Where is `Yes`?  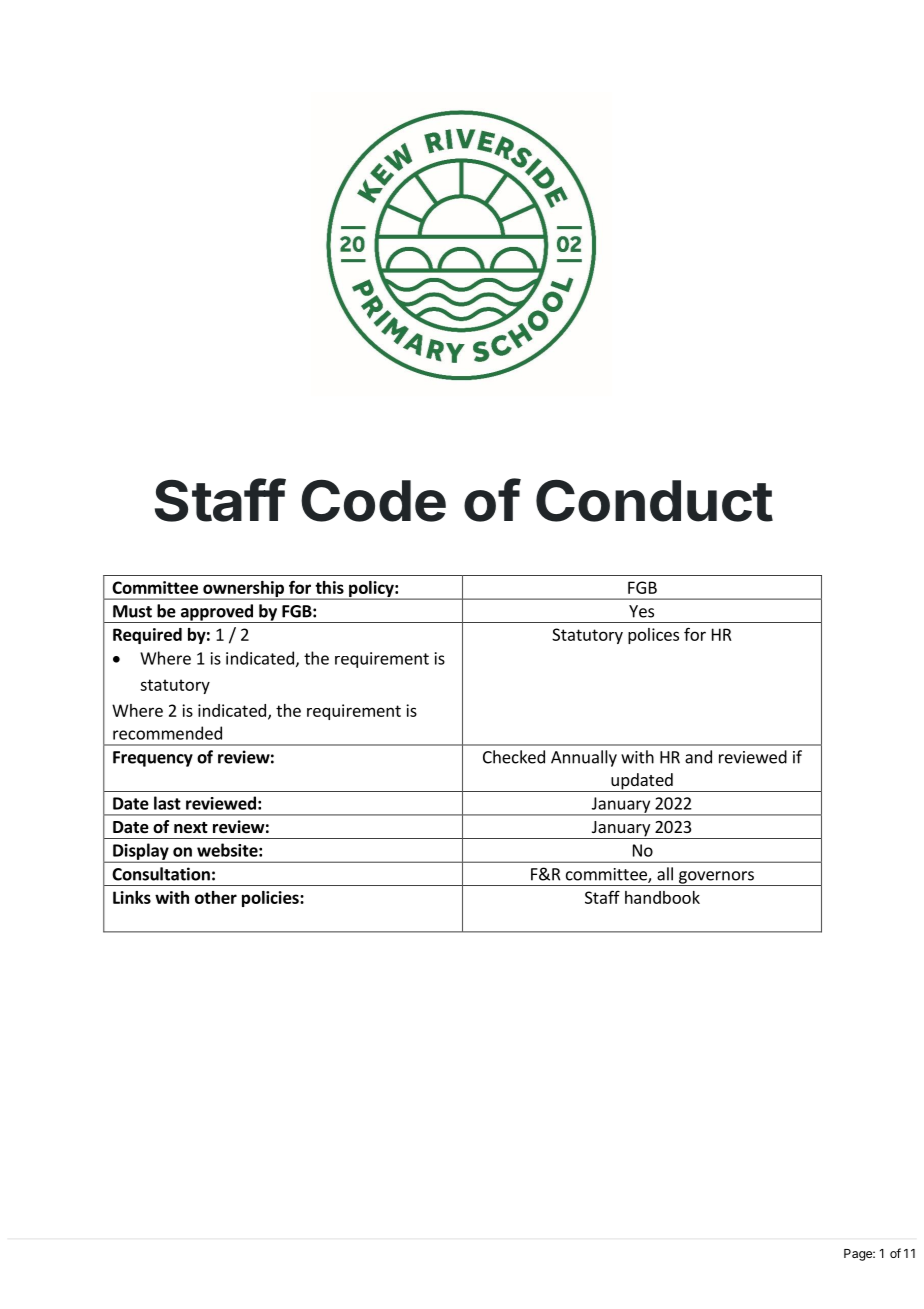 Yes is located at coordinates (641, 611).
